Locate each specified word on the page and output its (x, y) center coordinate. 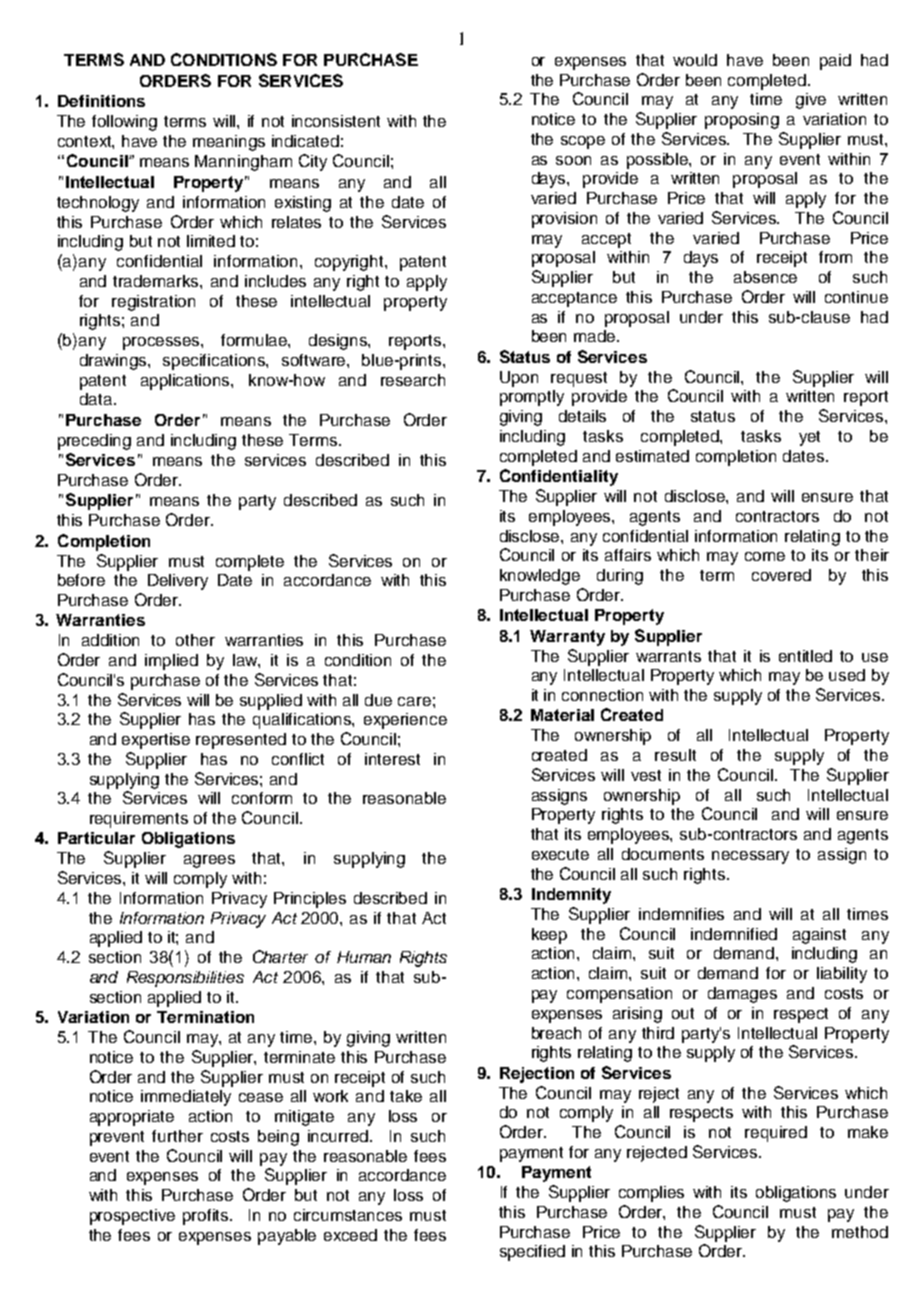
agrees (209, 861)
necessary (750, 857)
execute (560, 854)
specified (532, 1253)
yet (809, 438)
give (811, 101)
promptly (532, 398)
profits (207, 1217)
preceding (94, 442)
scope (583, 142)
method (860, 1232)
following (124, 123)
